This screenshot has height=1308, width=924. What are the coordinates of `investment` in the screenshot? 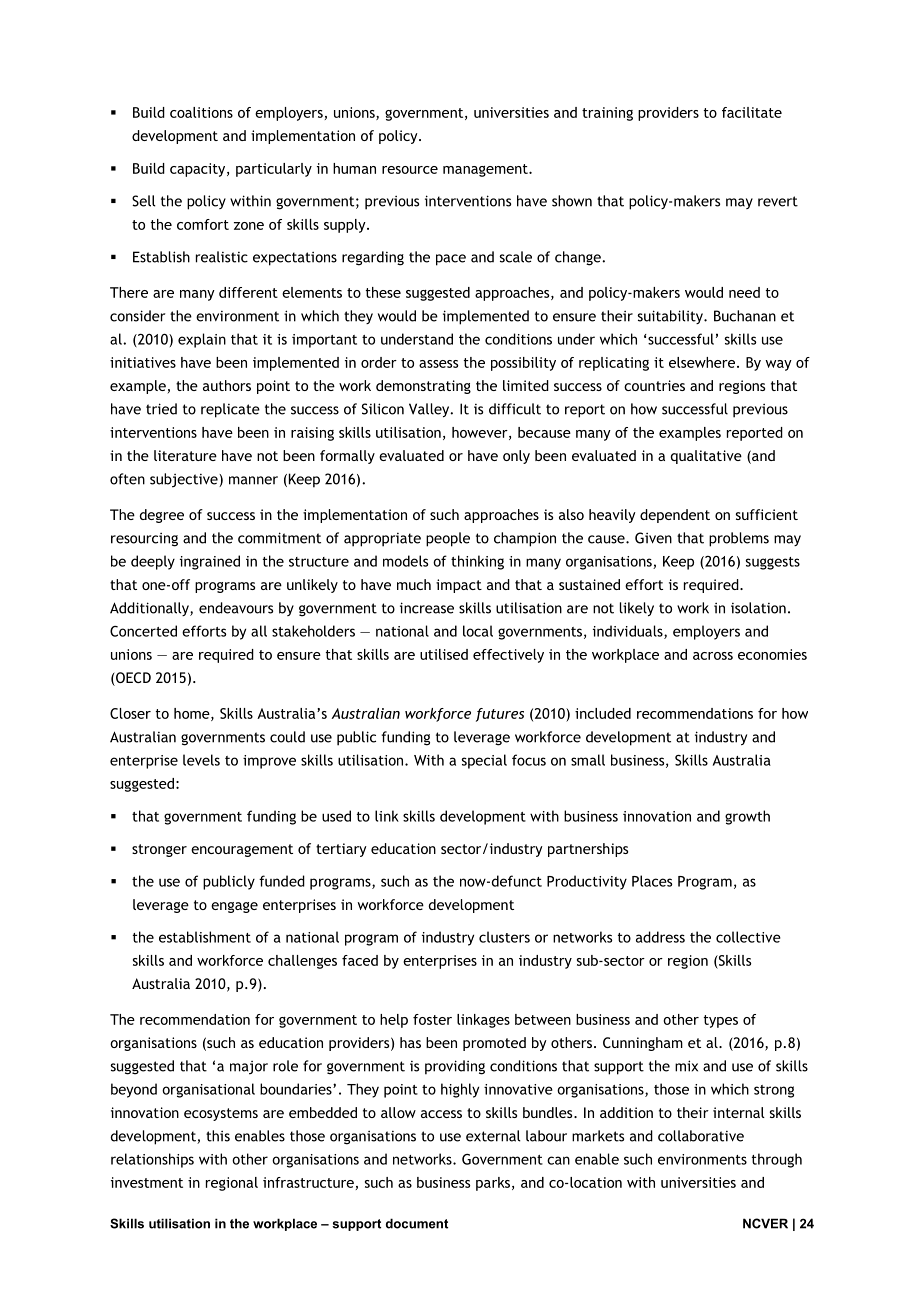 It's located at (147, 1182).
